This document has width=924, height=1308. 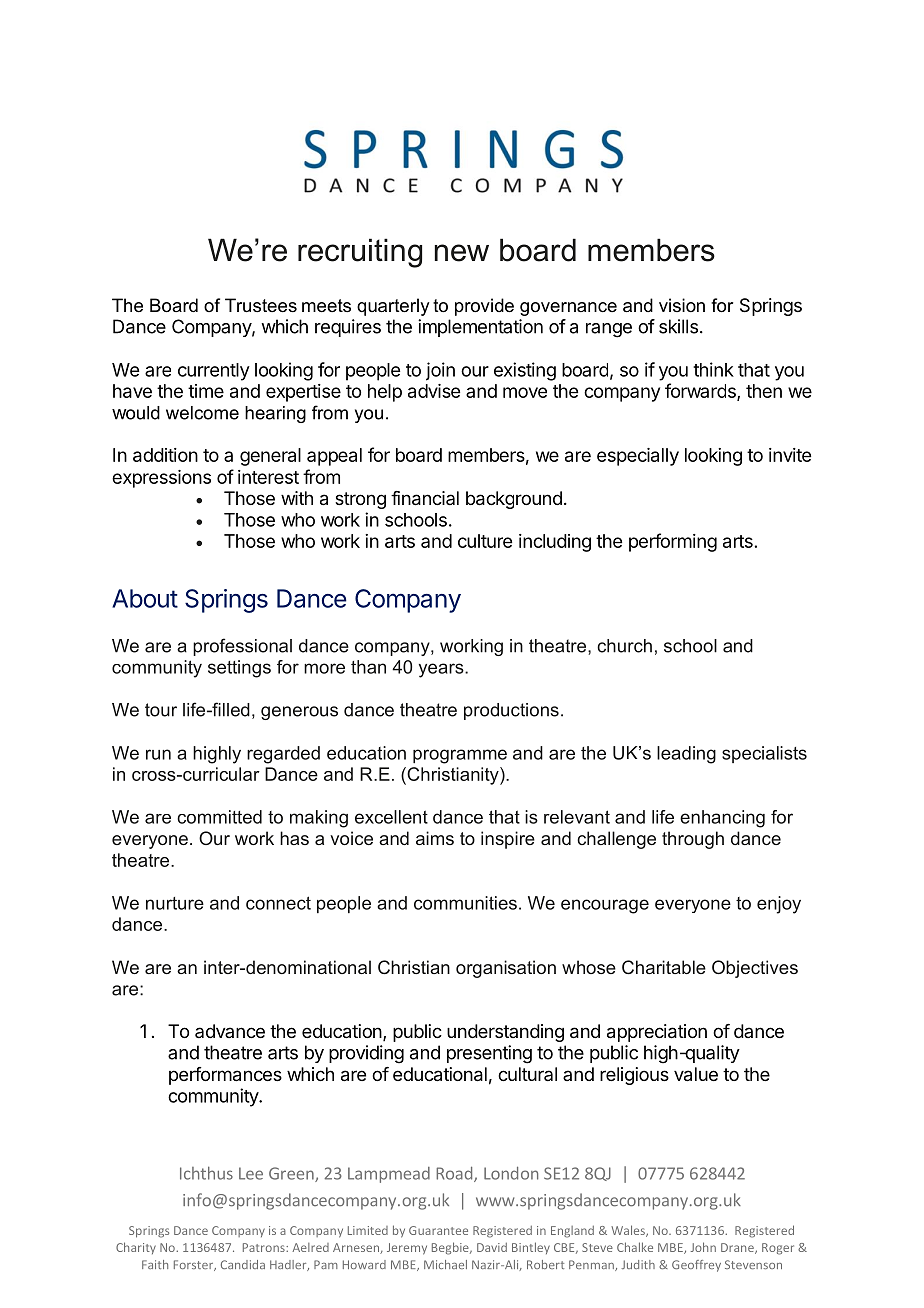 What do you see at coordinates (230, 1031) in the document?
I see `advance` at bounding box center [230, 1031].
